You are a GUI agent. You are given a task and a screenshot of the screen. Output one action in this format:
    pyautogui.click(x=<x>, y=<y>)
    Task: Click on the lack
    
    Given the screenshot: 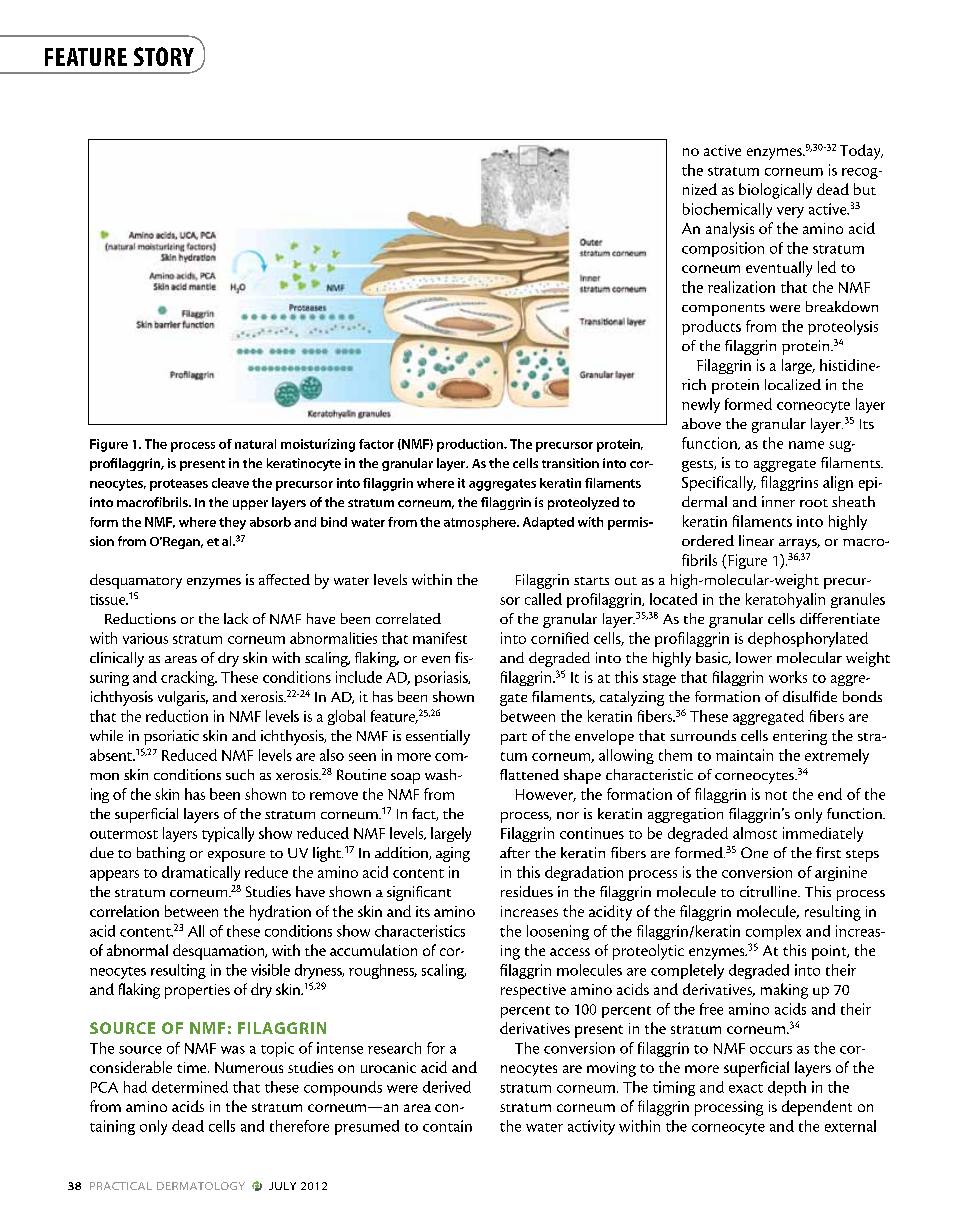 What is the action you would take?
    pyautogui.click(x=236, y=618)
